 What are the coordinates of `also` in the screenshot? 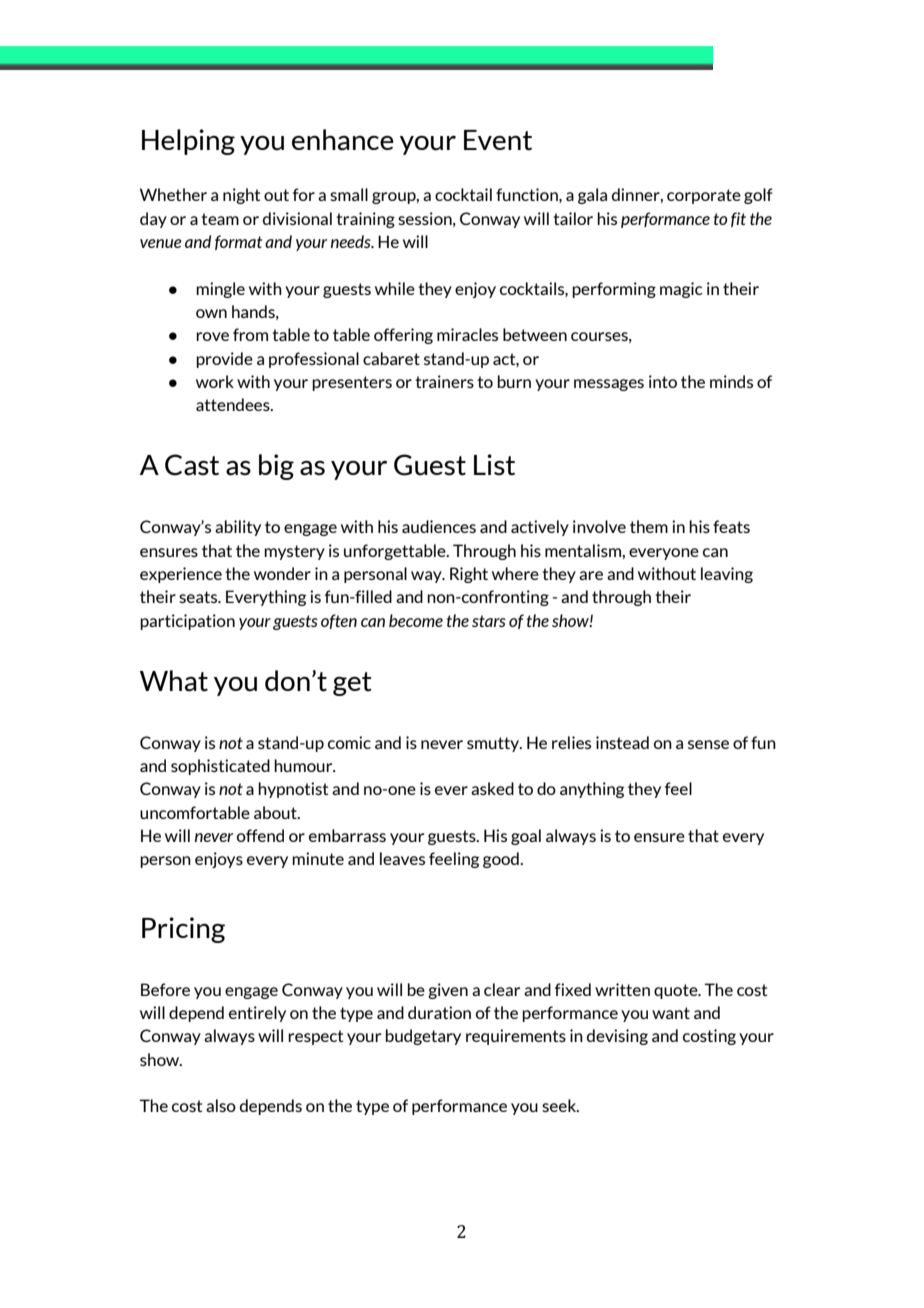 It's located at (221, 1105).
